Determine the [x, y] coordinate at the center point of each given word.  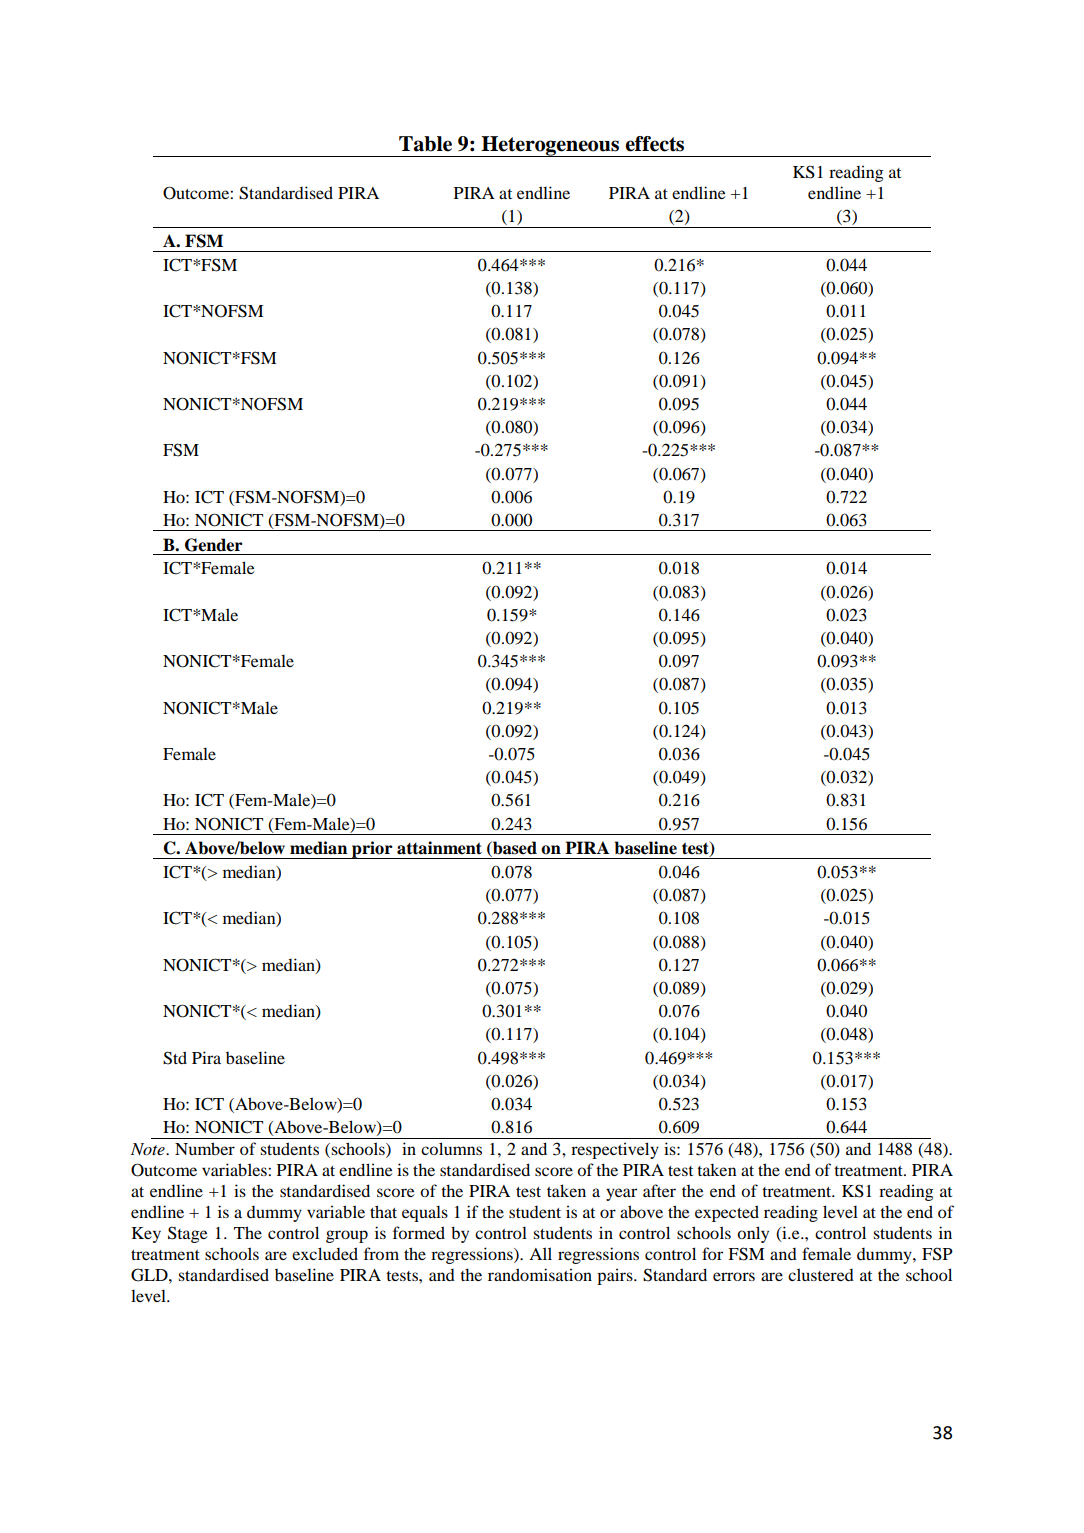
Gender [214, 545]
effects [654, 144]
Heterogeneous [551, 146]
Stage [188, 1234]
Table [425, 144]
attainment [439, 848]
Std [175, 1058]
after [659, 1190]
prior [372, 850]
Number [205, 1148]
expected [727, 1213]
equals [425, 1213]
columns [451, 1148]
